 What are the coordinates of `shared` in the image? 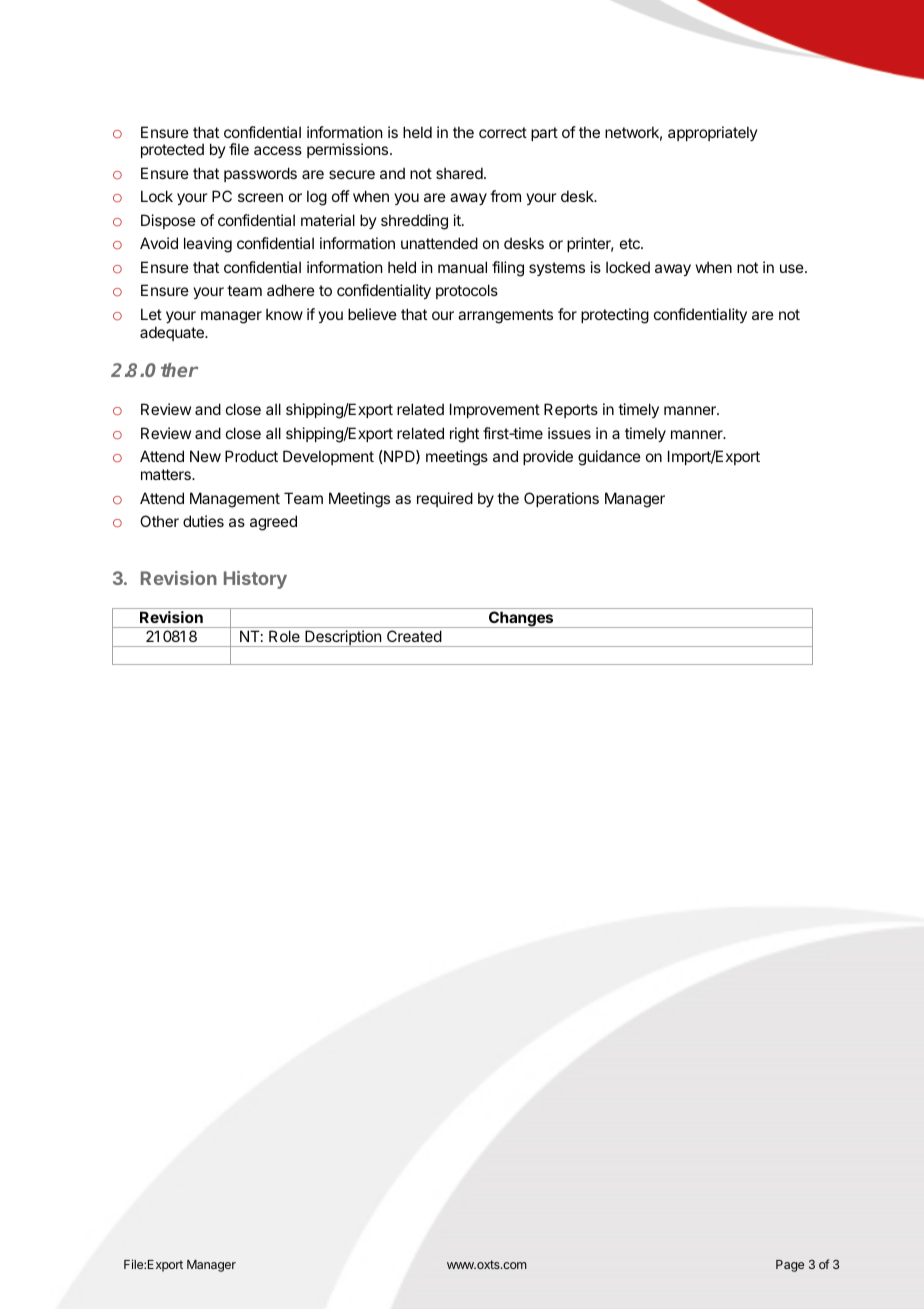 It's located at (459, 173).
